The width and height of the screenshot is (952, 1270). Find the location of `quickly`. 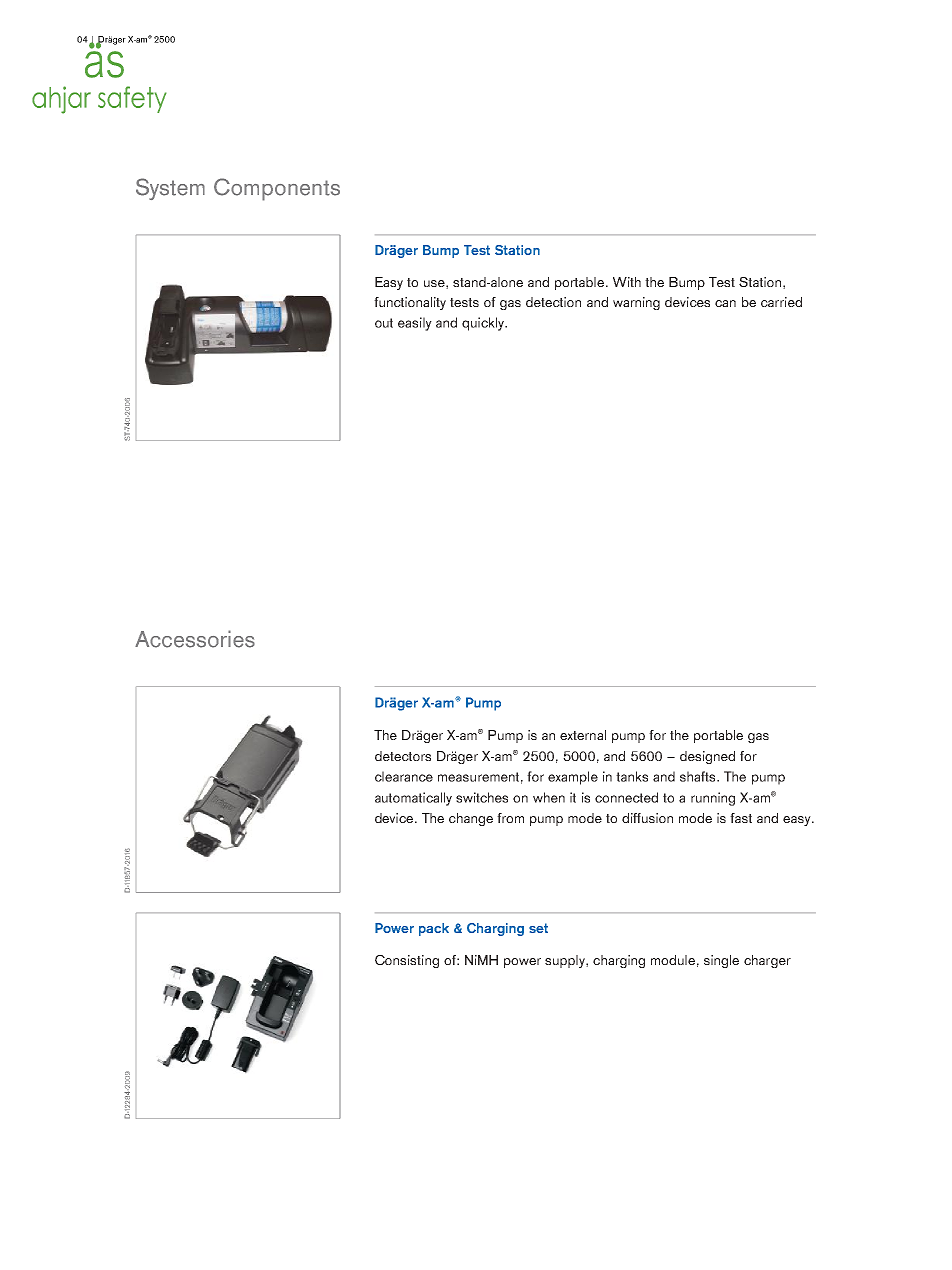

quickly is located at coordinates (484, 324).
